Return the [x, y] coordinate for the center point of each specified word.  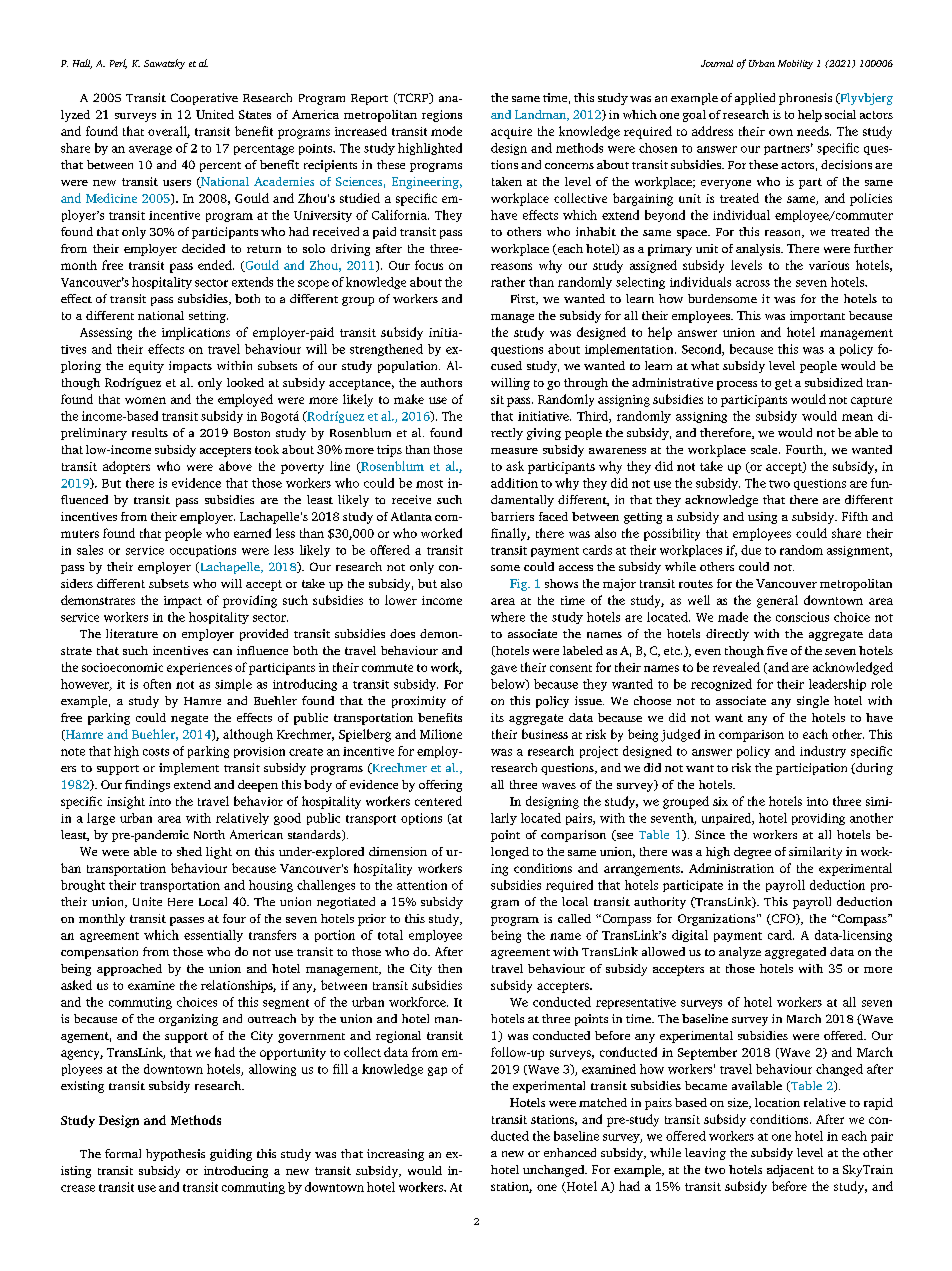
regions [442, 116]
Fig [520, 585]
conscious [802, 617]
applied [755, 99]
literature [132, 633]
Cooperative [204, 99]
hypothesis [175, 1155]
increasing [395, 1155]
